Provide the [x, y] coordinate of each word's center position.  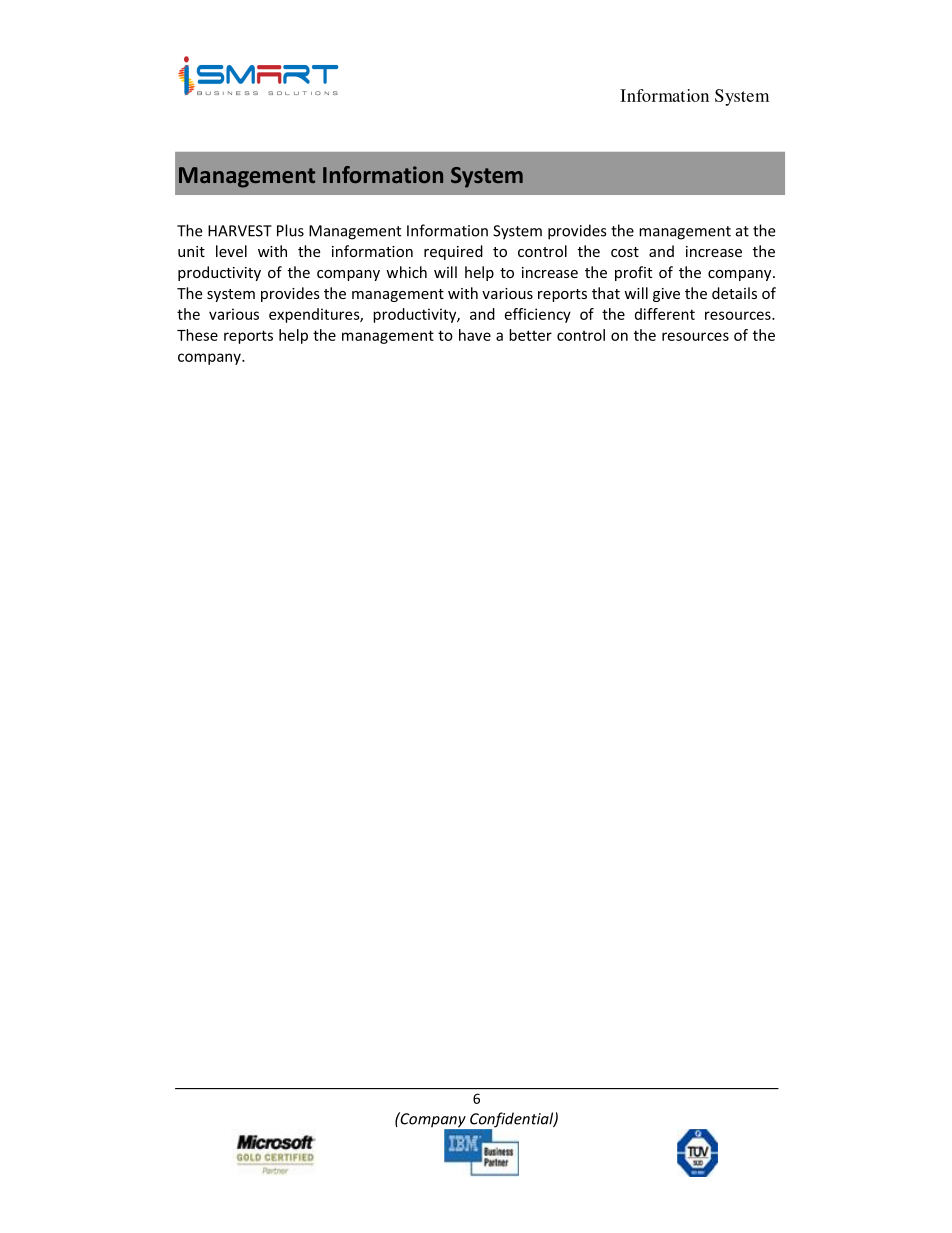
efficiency [538, 315]
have [475, 335]
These [197, 335]
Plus [290, 230]
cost [625, 252]
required [453, 252]
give [666, 295]
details [734, 293]
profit [633, 273]
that [606, 293]
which [406, 272]
